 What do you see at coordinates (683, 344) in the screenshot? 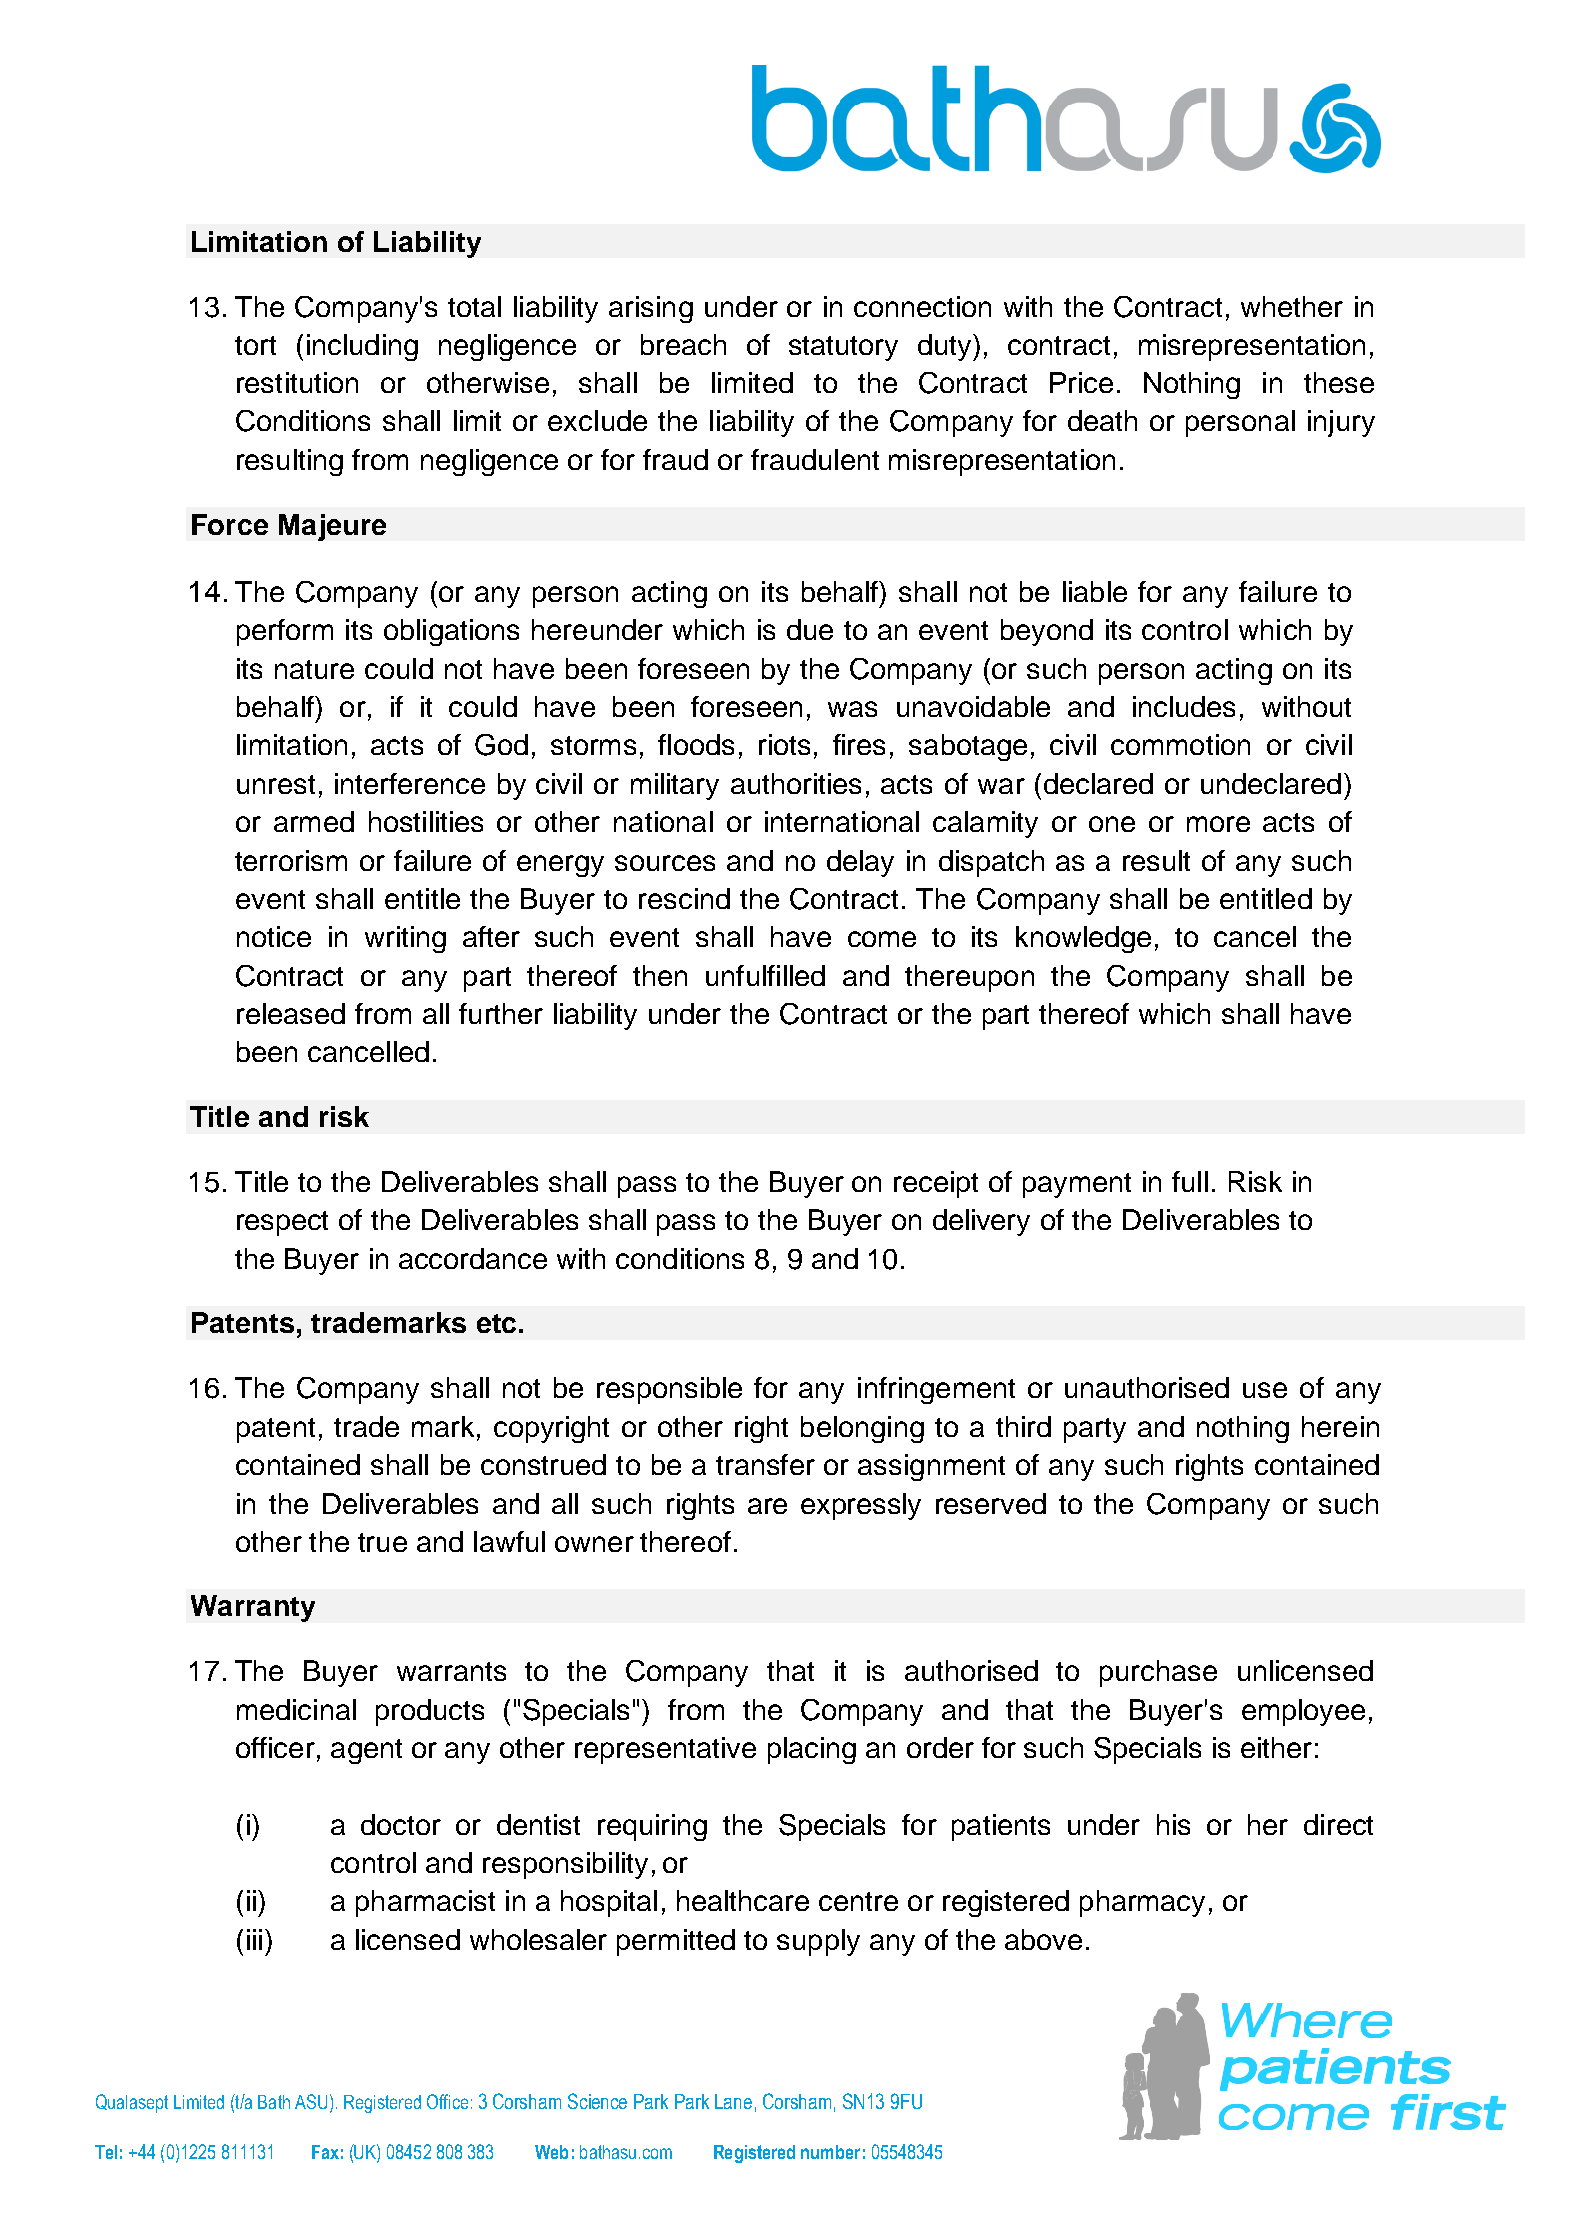
I see `breach` at bounding box center [683, 344].
